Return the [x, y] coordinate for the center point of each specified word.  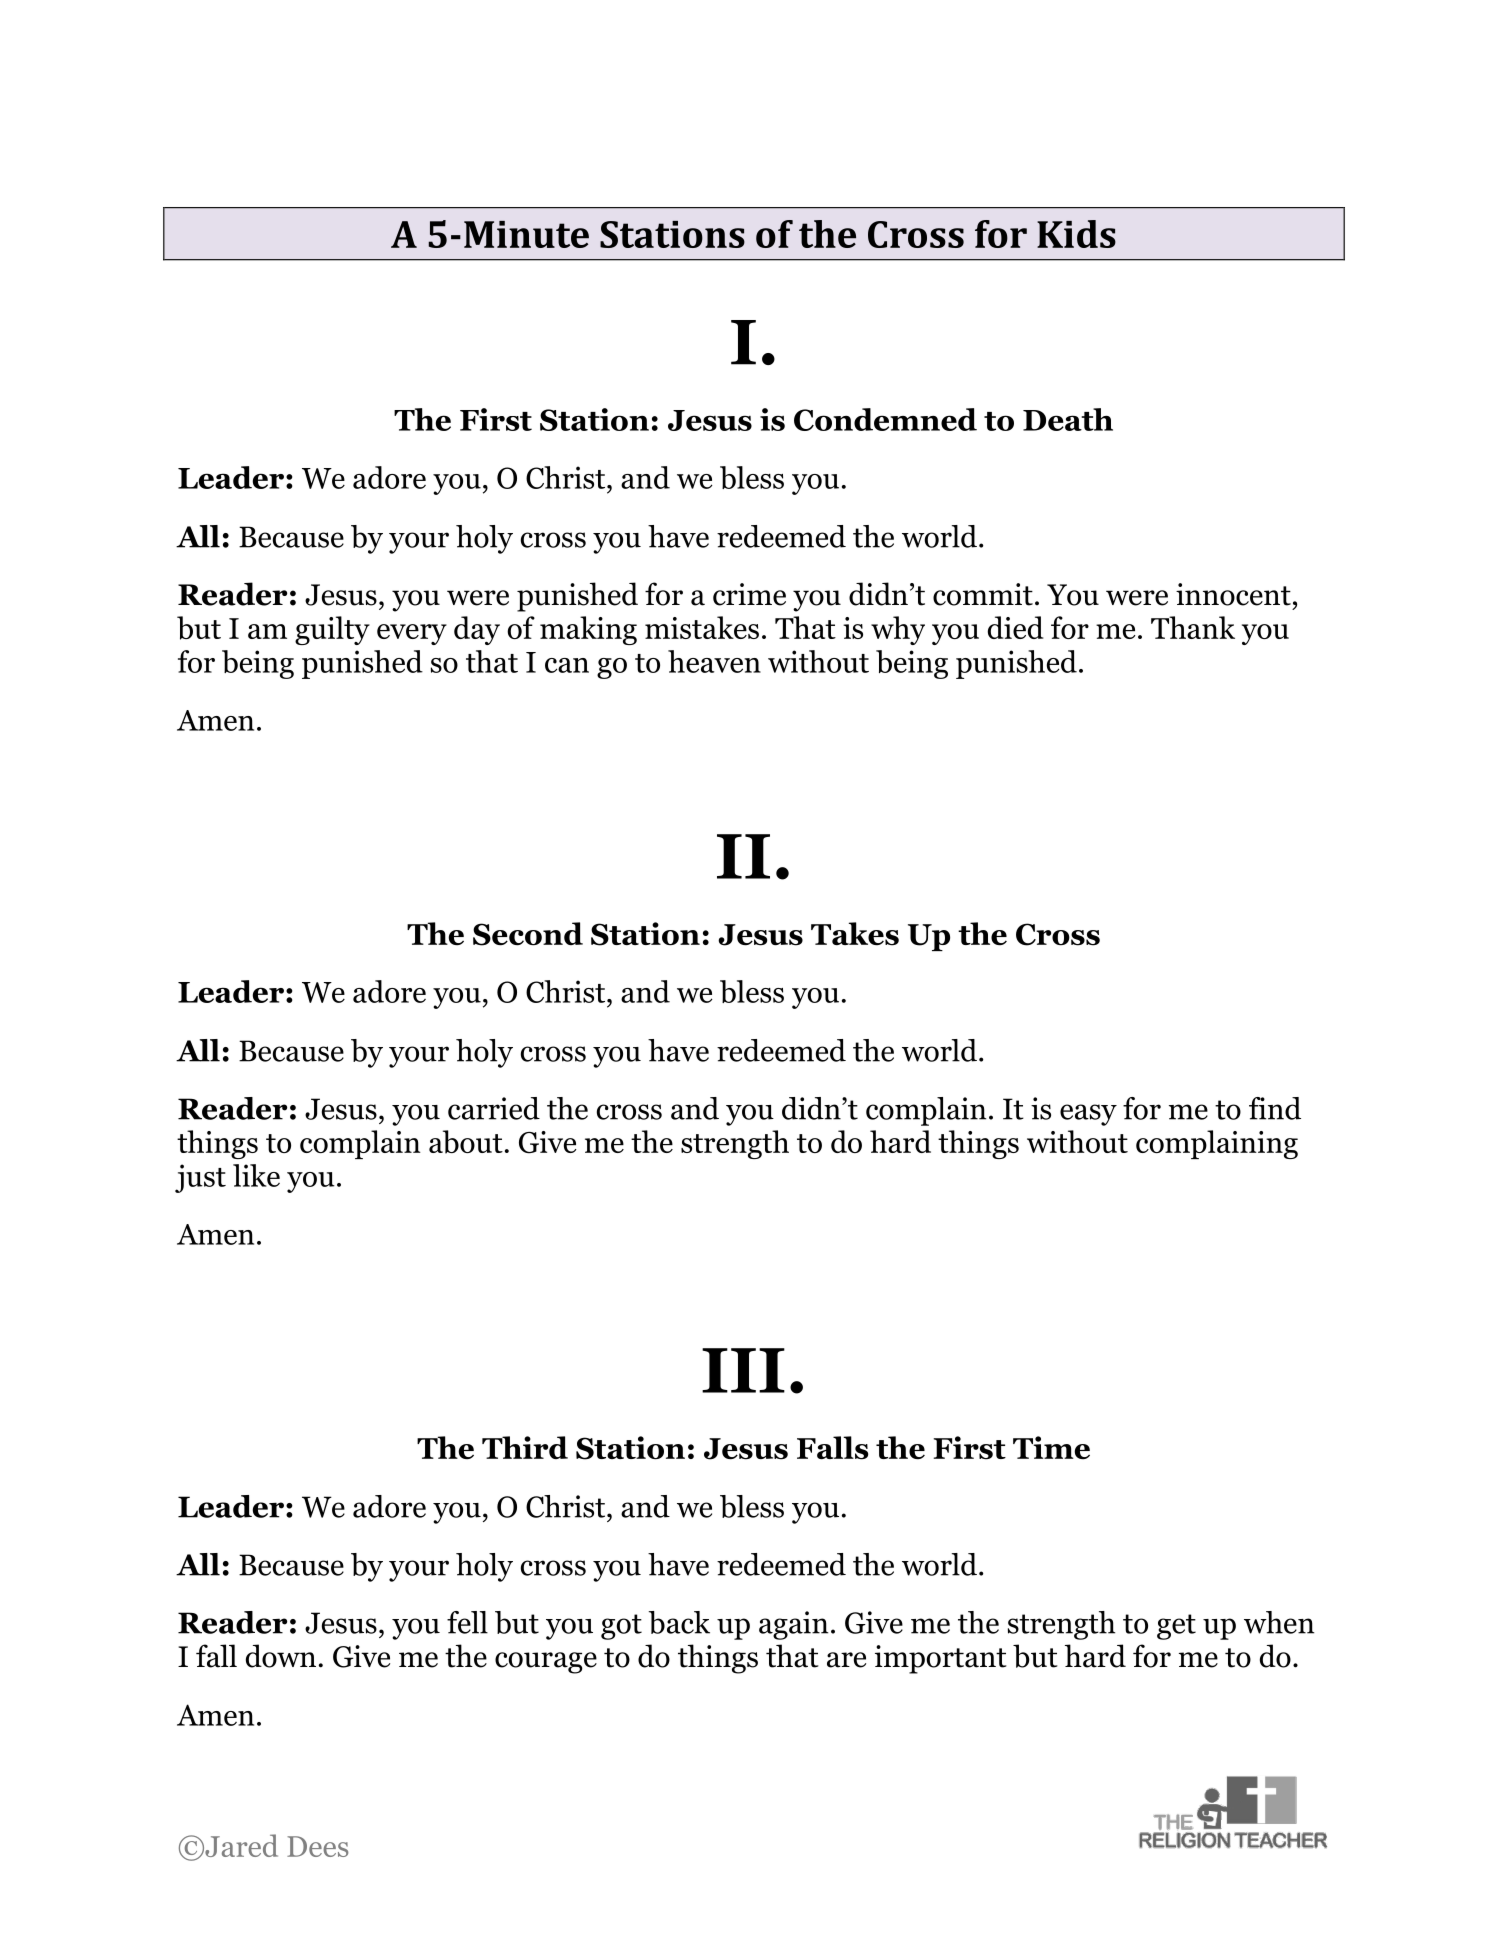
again [793, 1625]
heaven [714, 661]
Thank [1193, 627]
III [743, 1370]
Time [1051, 1448]
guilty [332, 630]
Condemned [885, 419]
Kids [1076, 234]
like [256, 1175]
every [412, 634]
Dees [317, 1846]
